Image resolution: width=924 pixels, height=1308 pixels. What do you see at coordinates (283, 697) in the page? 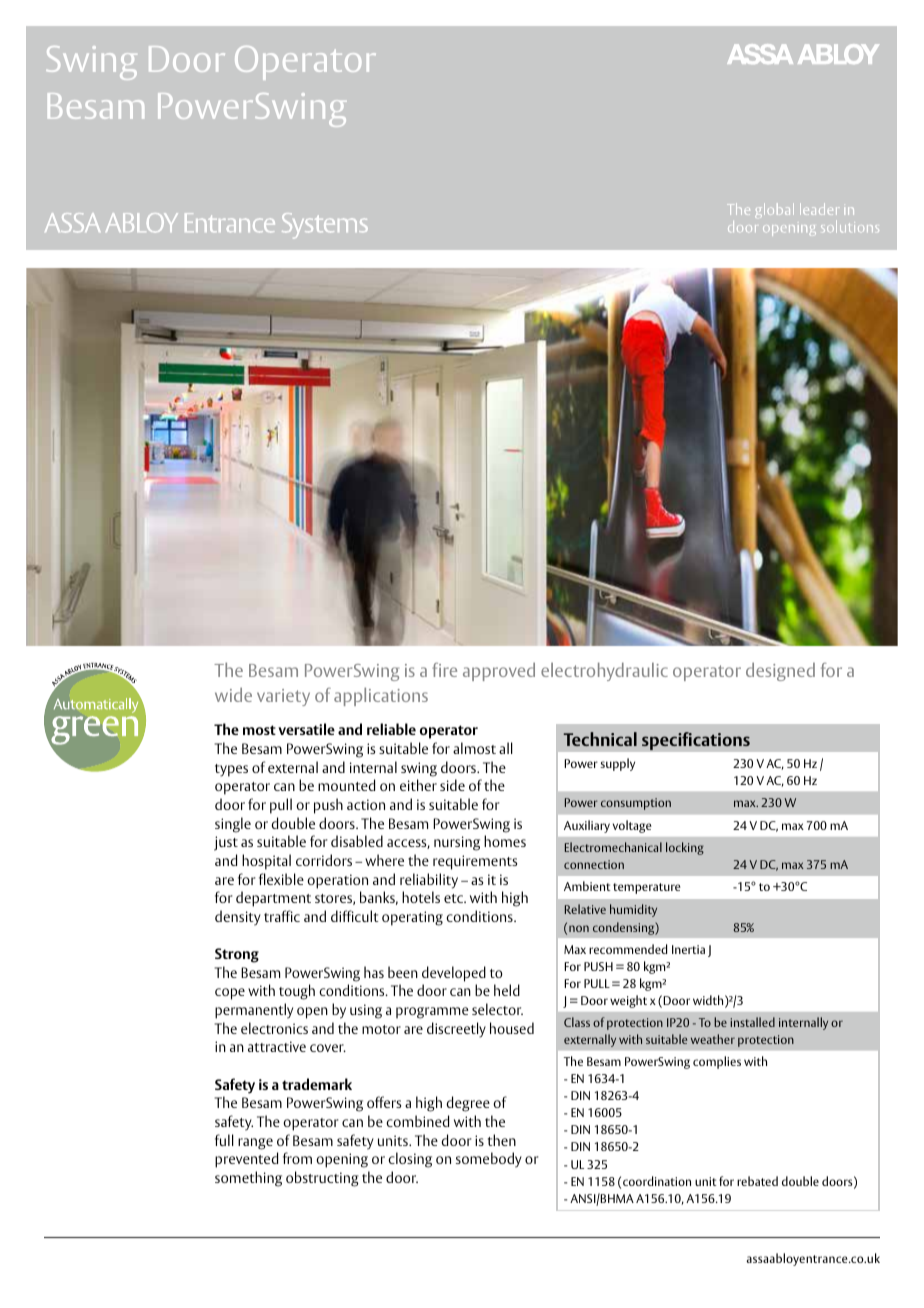
I see `variety` at bounding box center [283, 697].
